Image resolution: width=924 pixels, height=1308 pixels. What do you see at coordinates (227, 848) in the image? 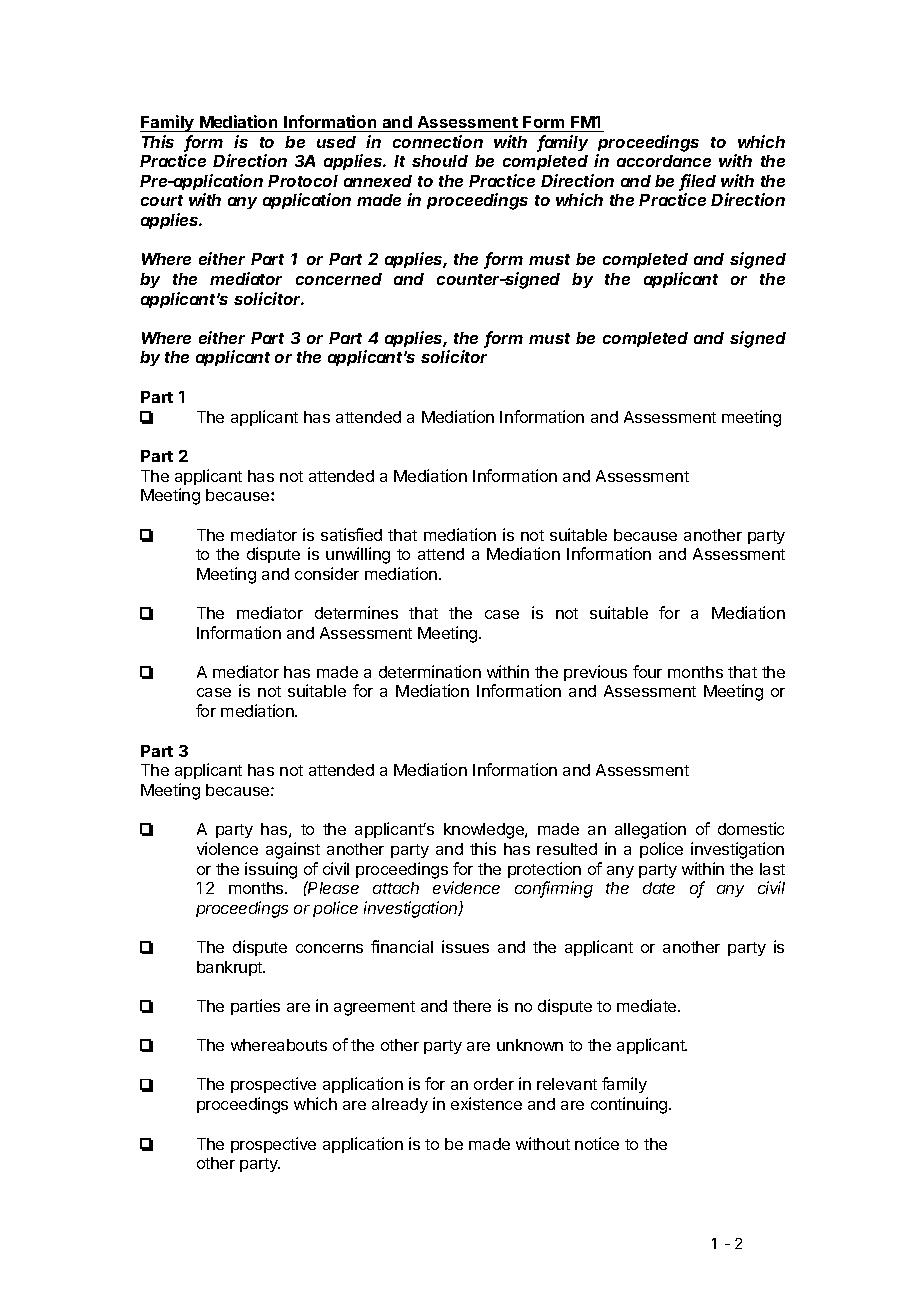
I see `violence` at bounding box center [227, 848].
